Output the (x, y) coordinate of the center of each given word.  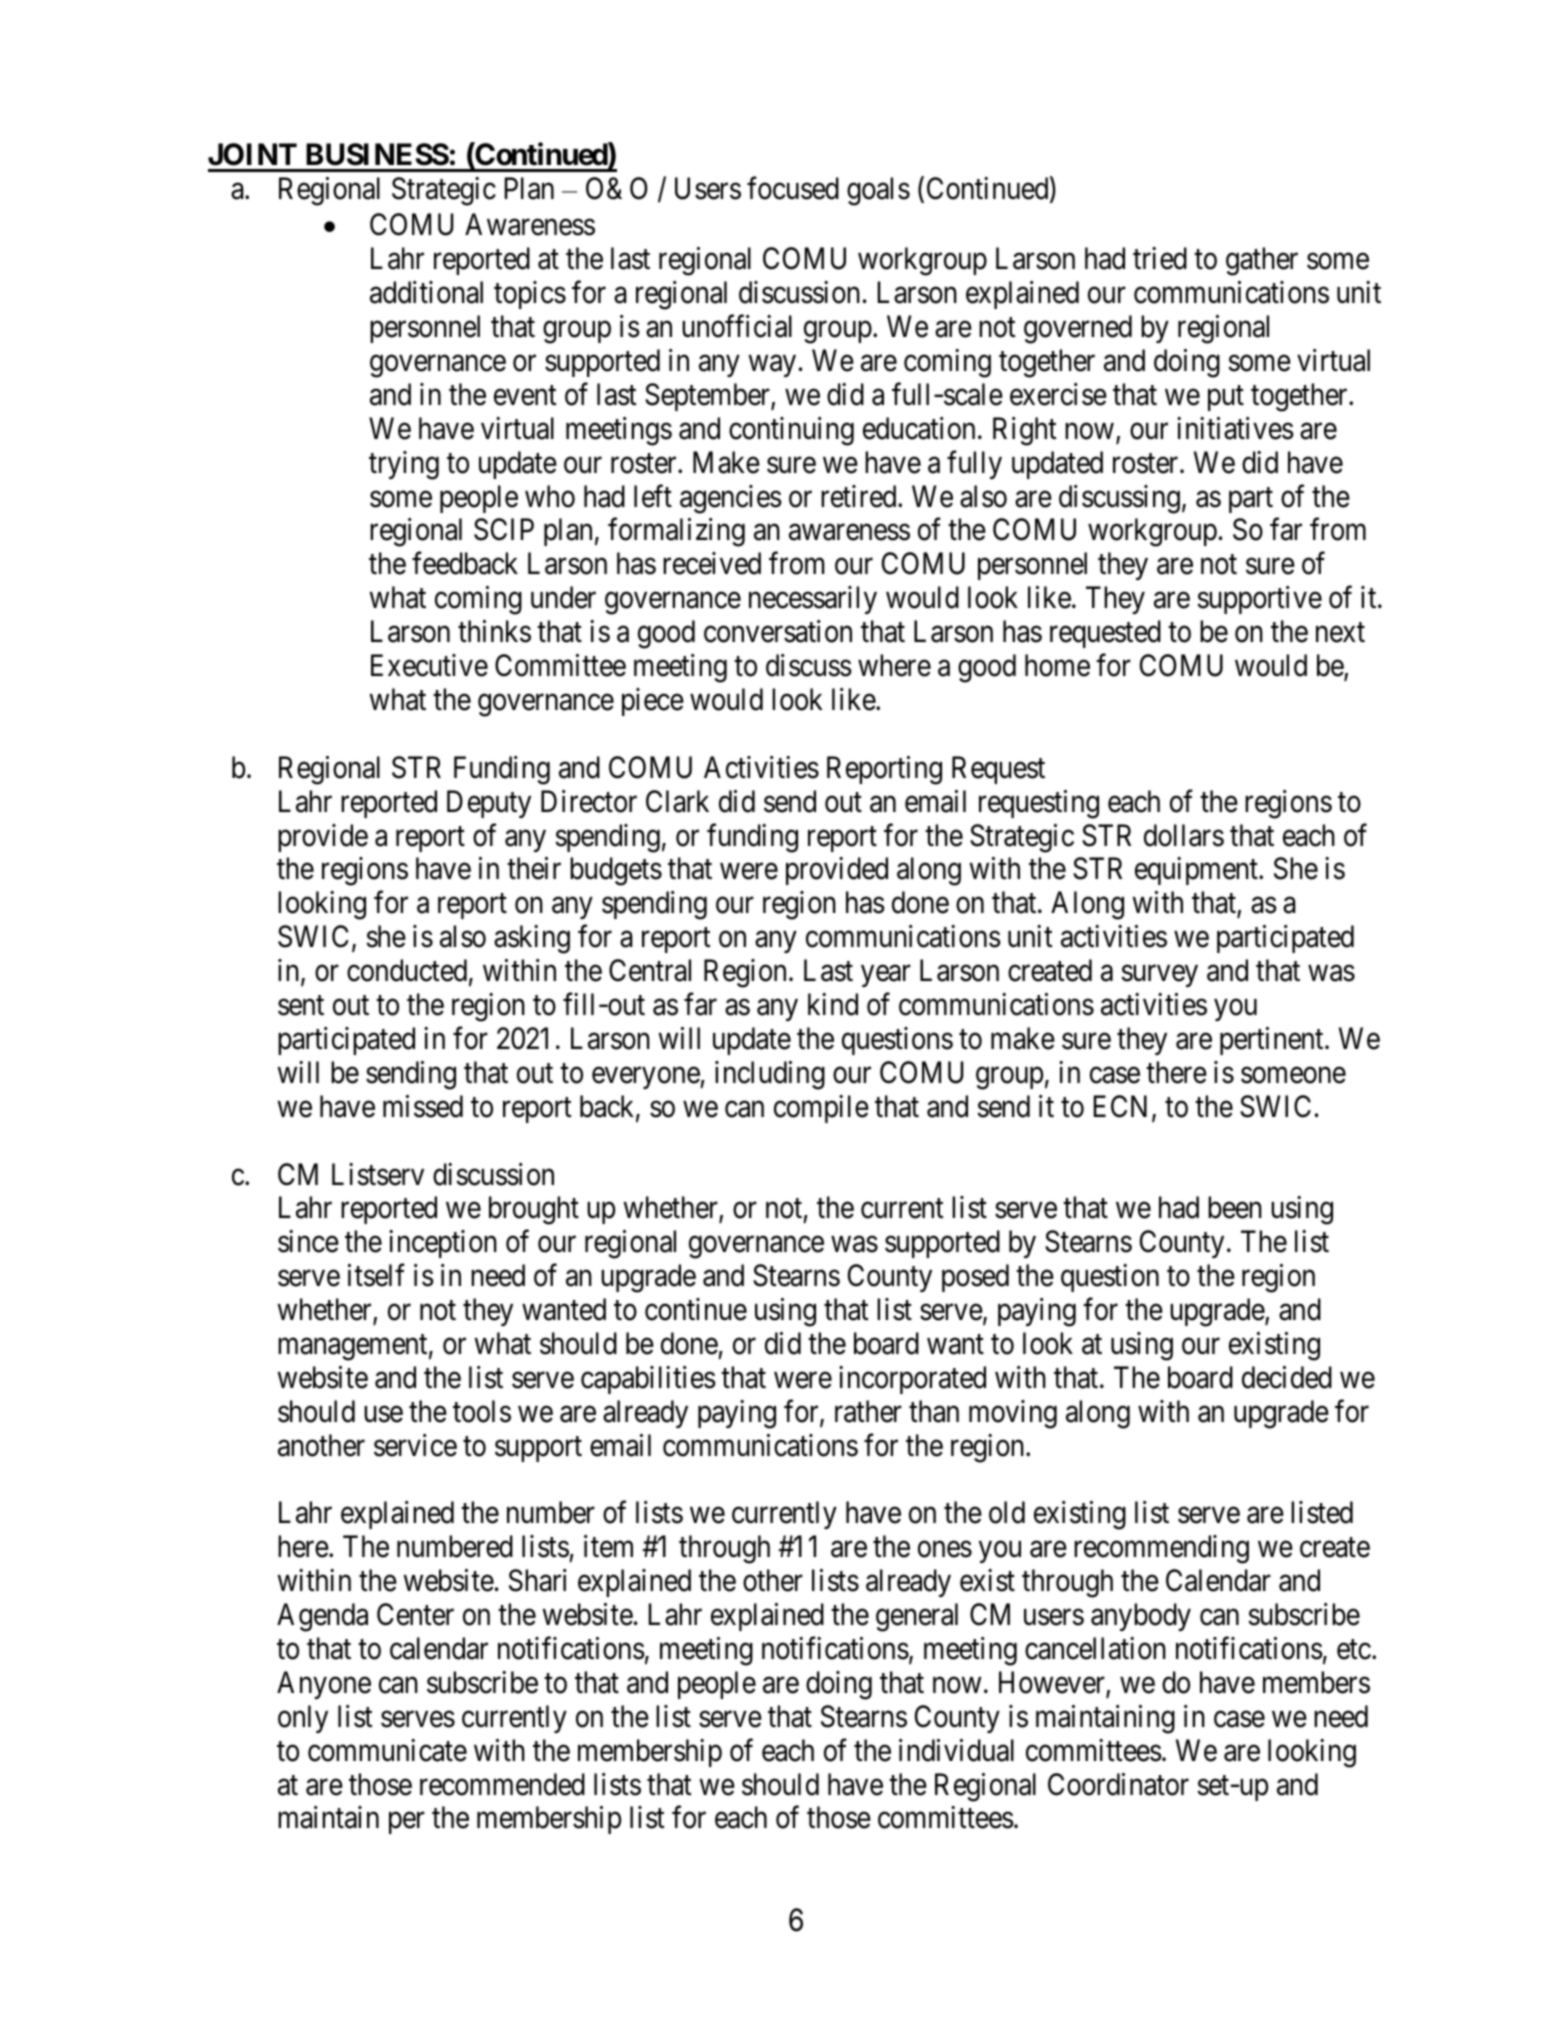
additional (426, 292)
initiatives (1235, 428)
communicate (387, 1750)
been (1235, 1207)
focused (793, 188)
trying (404, 465)
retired (860, 496)
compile (821, 1109)
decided (1287, 1377)
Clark (677, 801)
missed (423, 1106)
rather (868, 1411)
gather (1262, 261)
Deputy (489, 804)
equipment (1197, 871)
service (415, 1445)
